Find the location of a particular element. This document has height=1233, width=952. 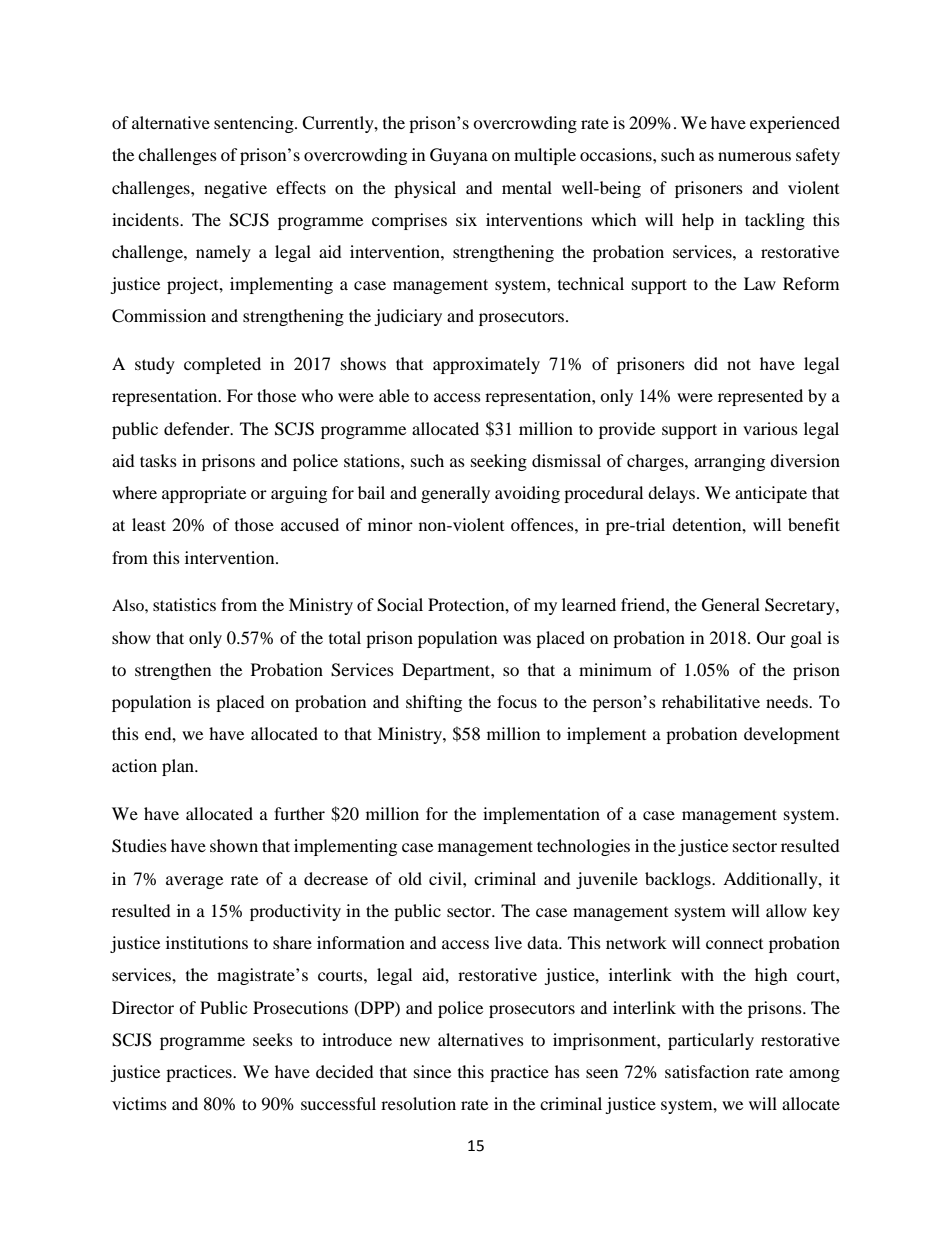

was is located at coordinates (517, 639).
